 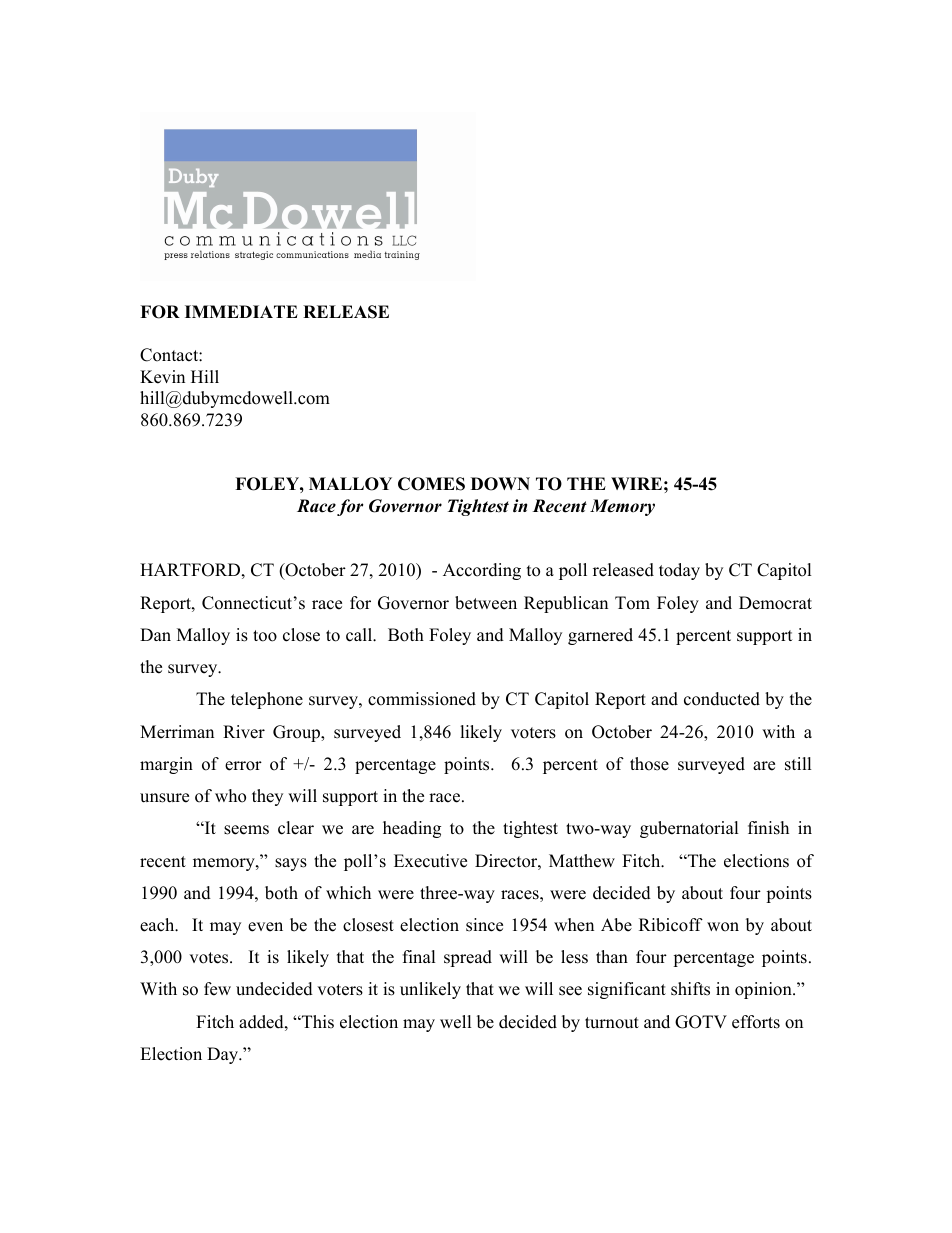 I want to click on few, so click(x=217, y=989).
